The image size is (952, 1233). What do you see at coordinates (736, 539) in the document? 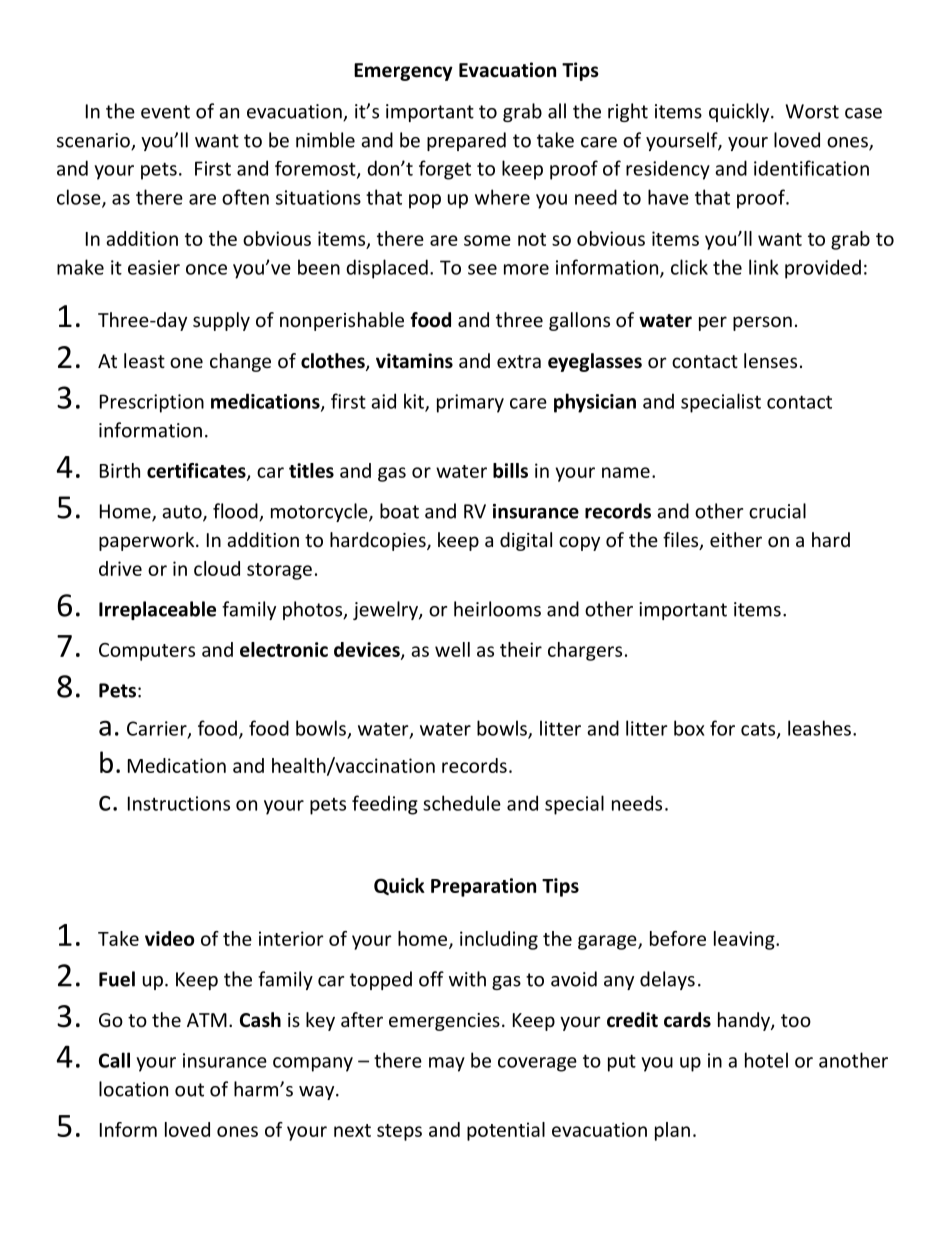
I see `either` at bounding box center [736, 539].
